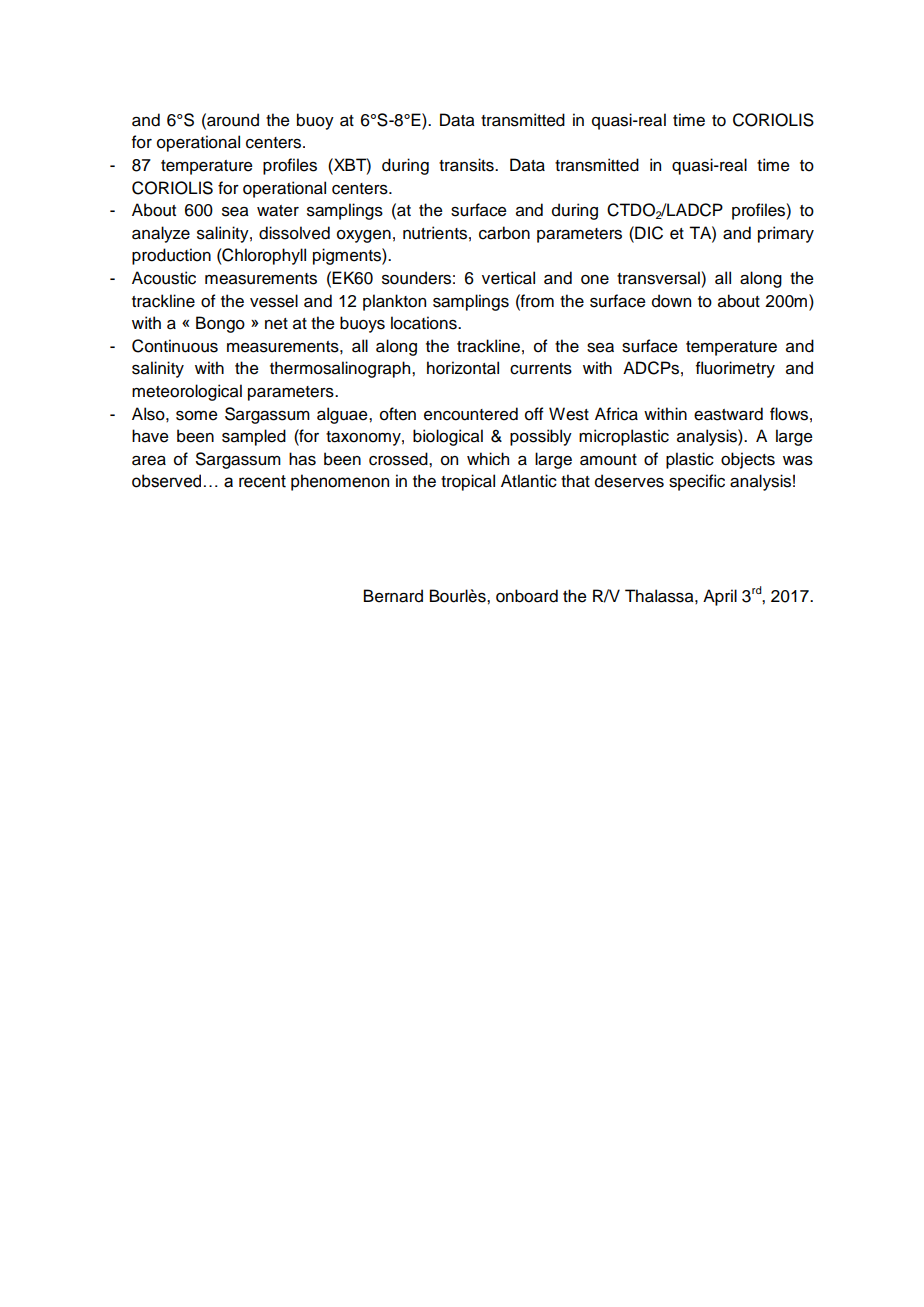 The width and height of the screenshot is (924, 1307). What do you see at coordinates (278, 211) in the screenshot?
I see `water` at bounding box center [278, 211].
